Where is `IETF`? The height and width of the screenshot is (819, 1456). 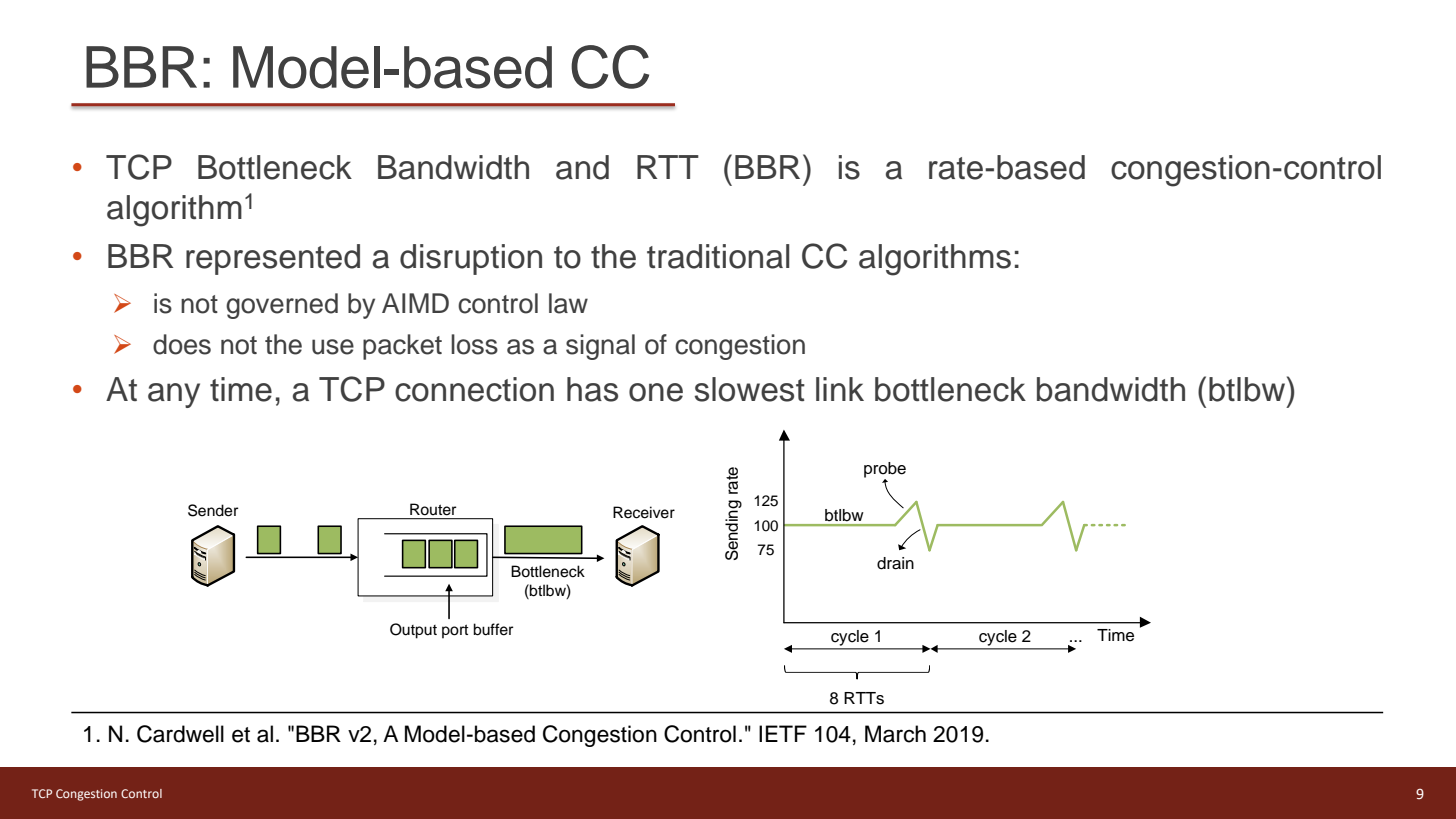
IETF is located at coordinates (783, 733).
